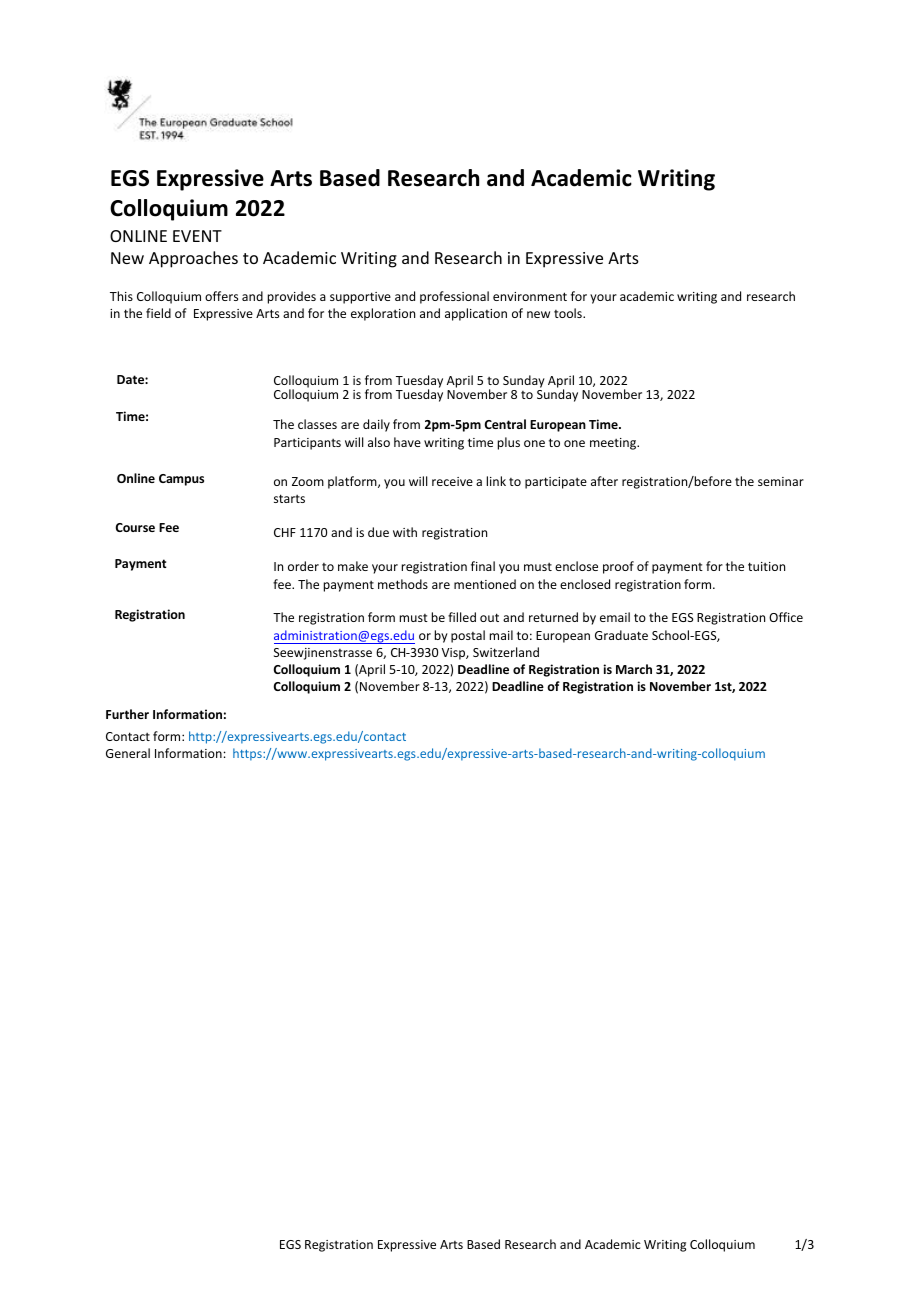 The width and height of the screenshot is (924, 1308). What do you see at coordinates (506, 652) in the screenshot?
I see `Switzerland` at bounding box center [506, 652].
